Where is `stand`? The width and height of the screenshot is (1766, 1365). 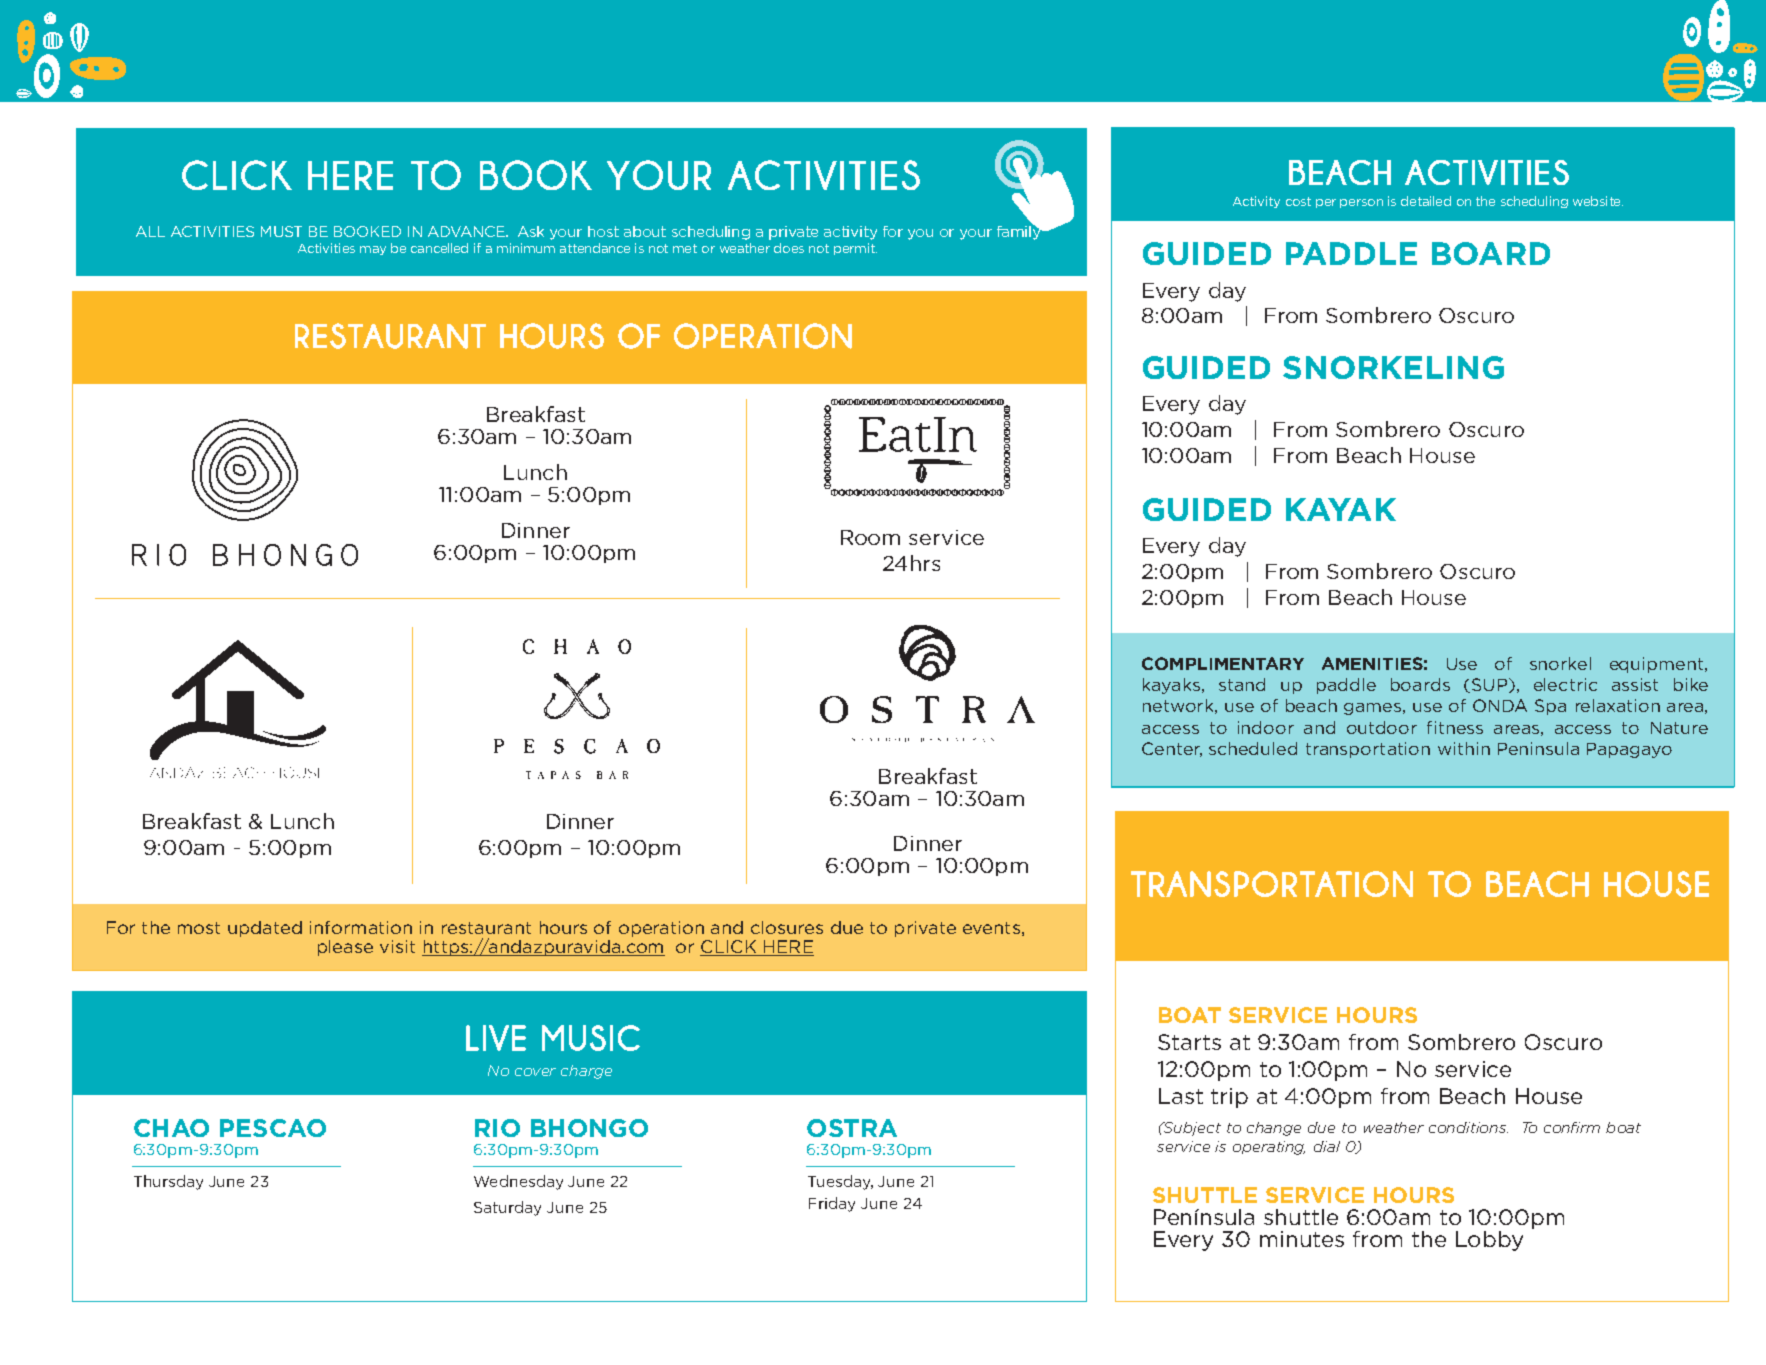 stand is located at coordinates (1242, 684).
